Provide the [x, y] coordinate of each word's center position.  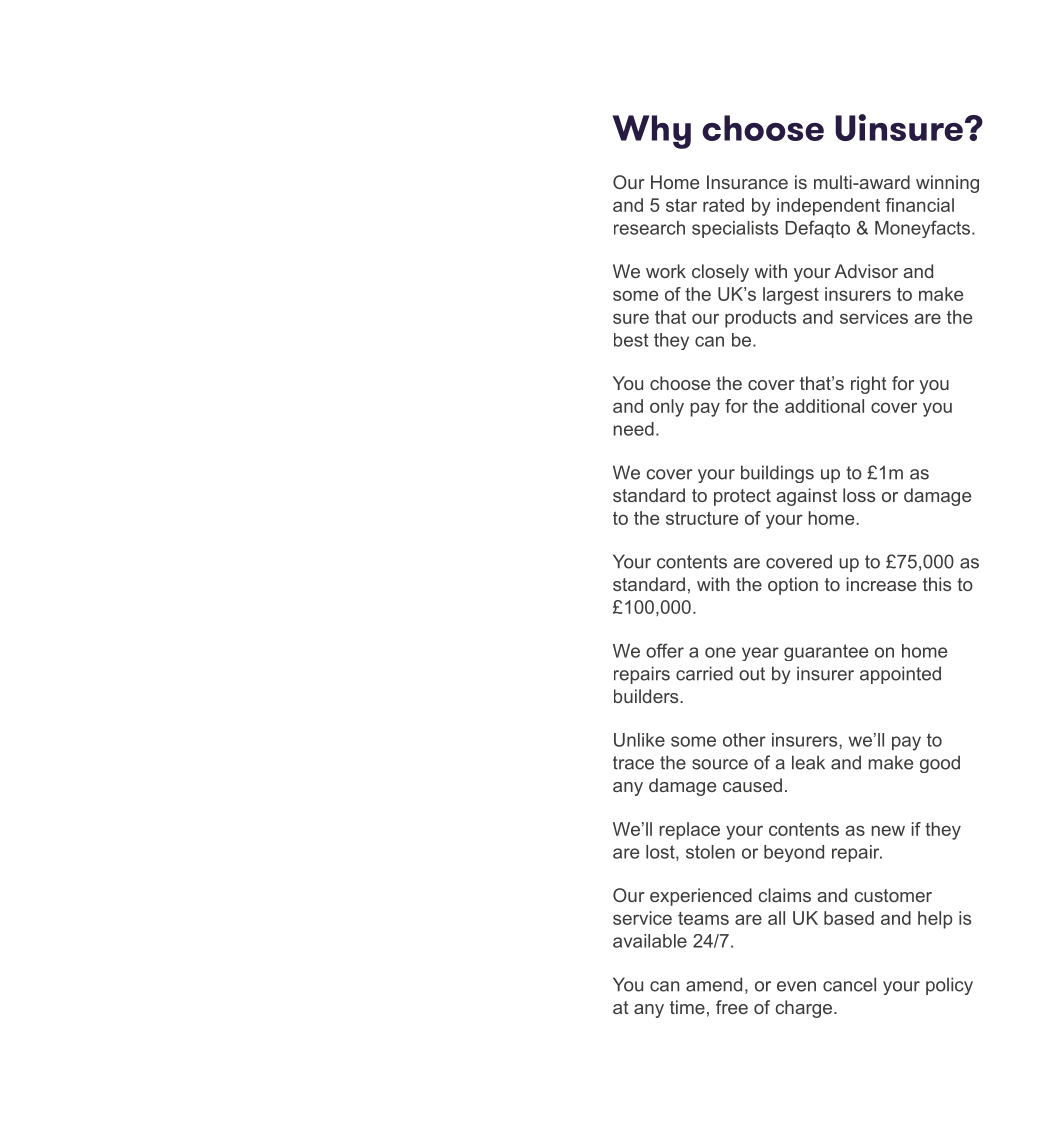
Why [651, 132]
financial [919, 205]
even [796, 986]
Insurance [747, 182]
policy [949, 986]
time [687, 1007]
